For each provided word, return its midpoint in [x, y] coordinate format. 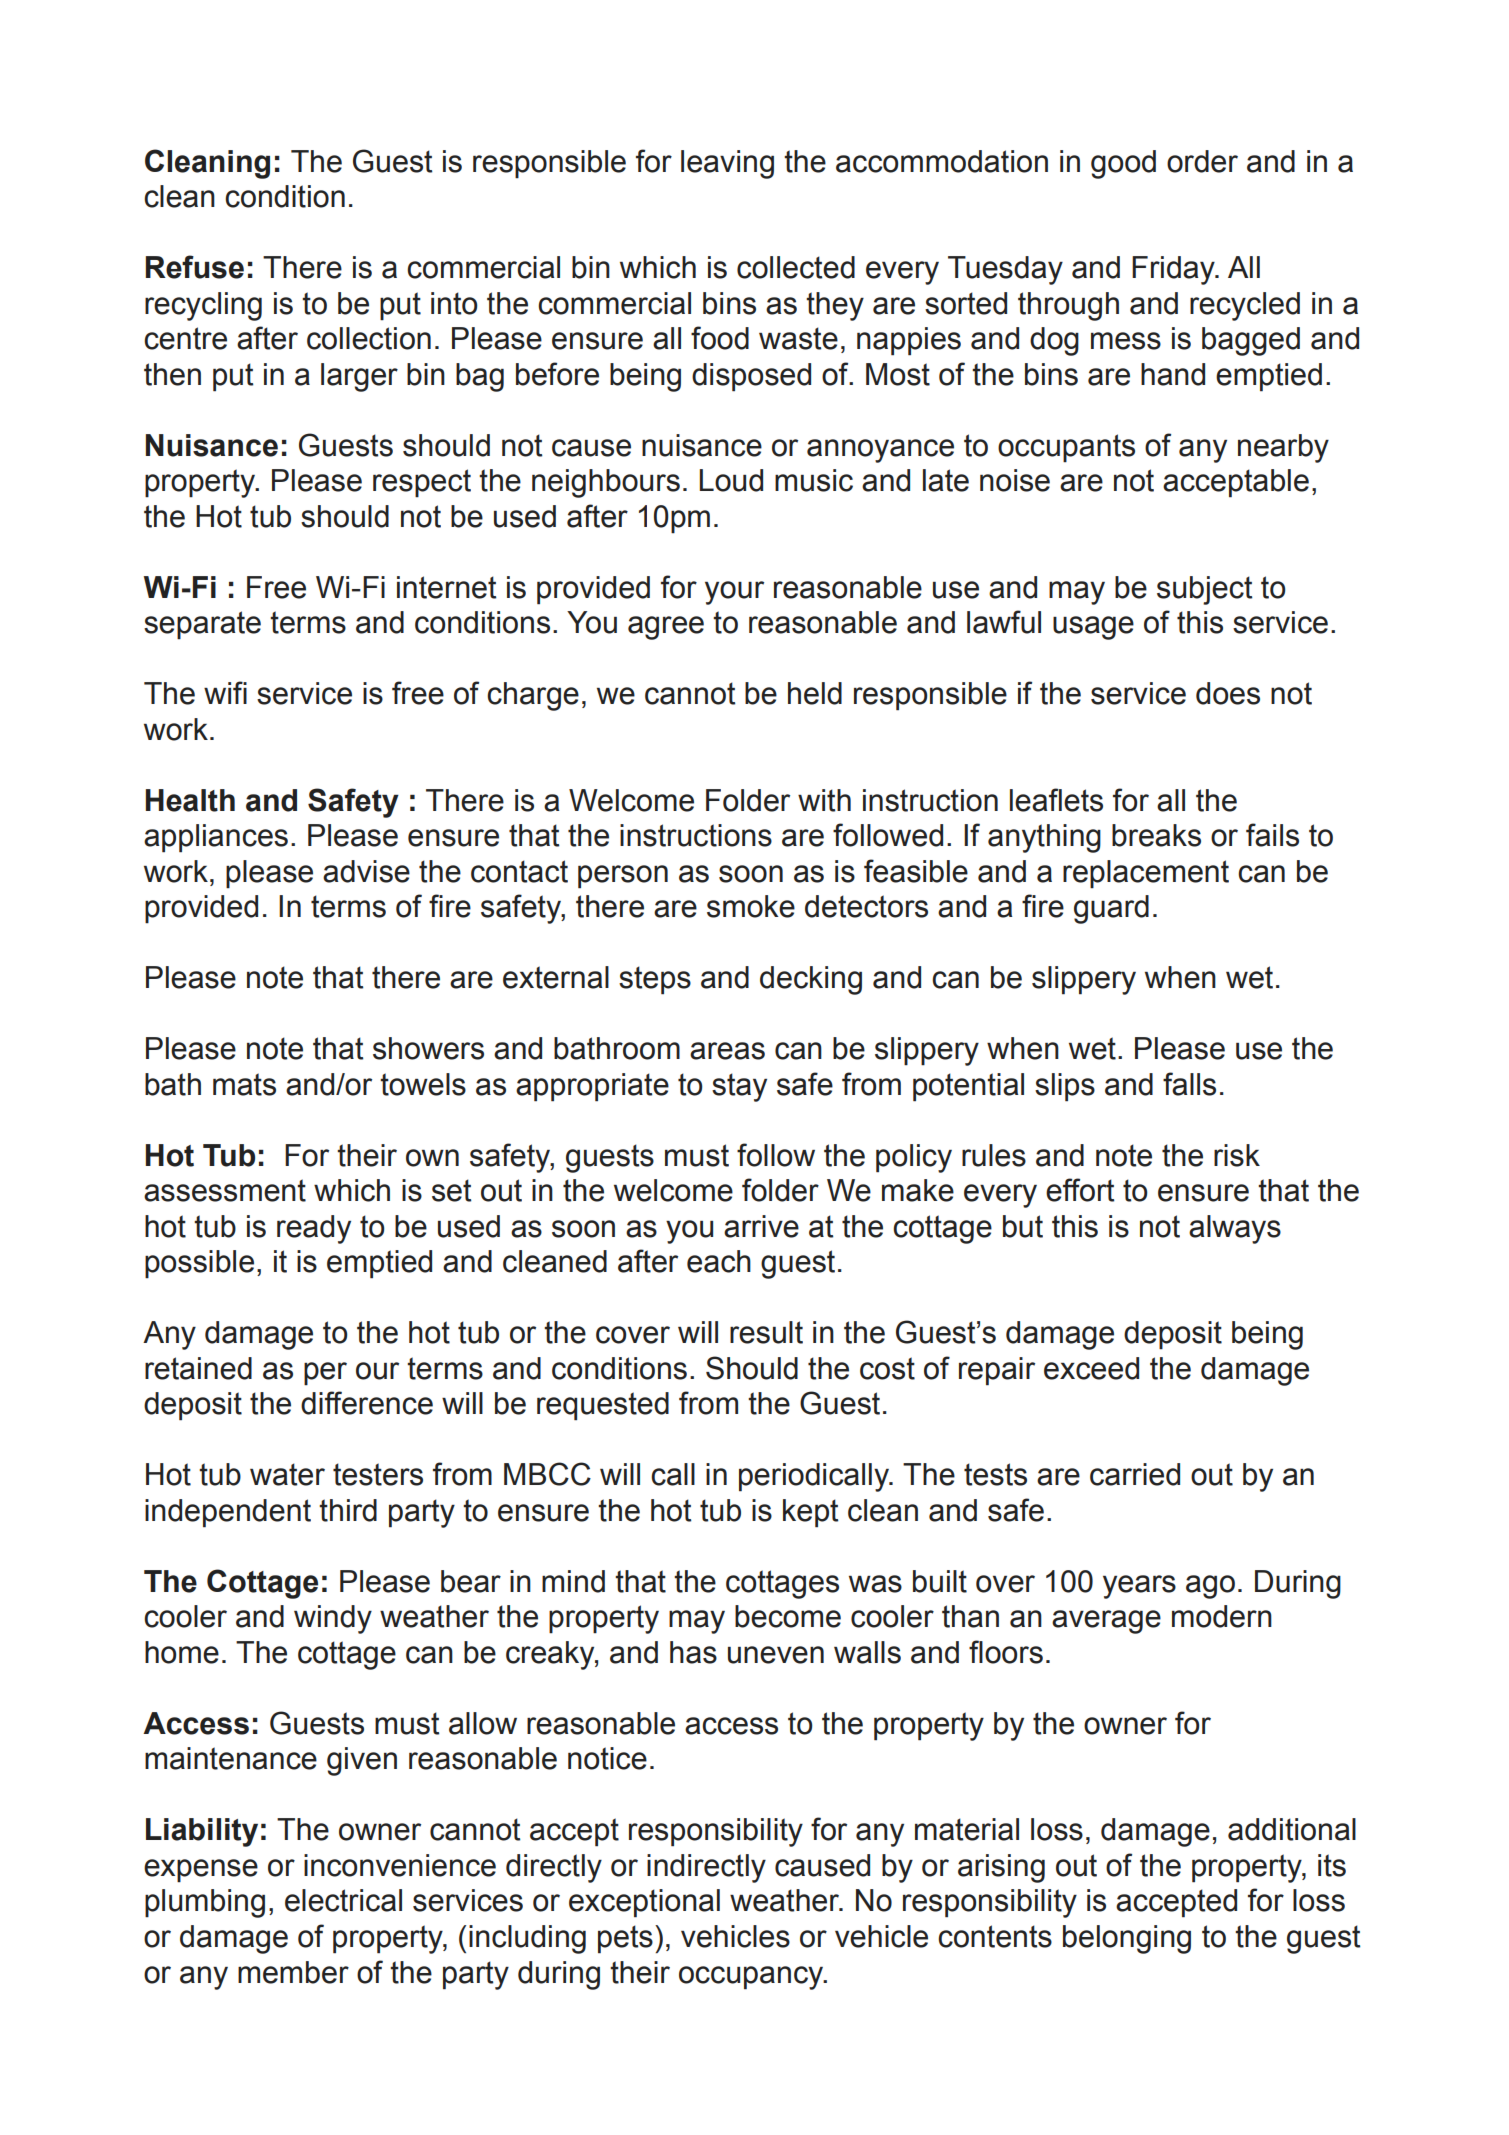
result [766, 1332]
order [1202, 161]
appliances [216, 838]
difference [367, 1403]
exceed [1091, 1368]
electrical [343, 1900]
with [824, 800]
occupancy [752, 1978]
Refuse [195, 267]
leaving [727, 164]
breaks [1156, 835]
